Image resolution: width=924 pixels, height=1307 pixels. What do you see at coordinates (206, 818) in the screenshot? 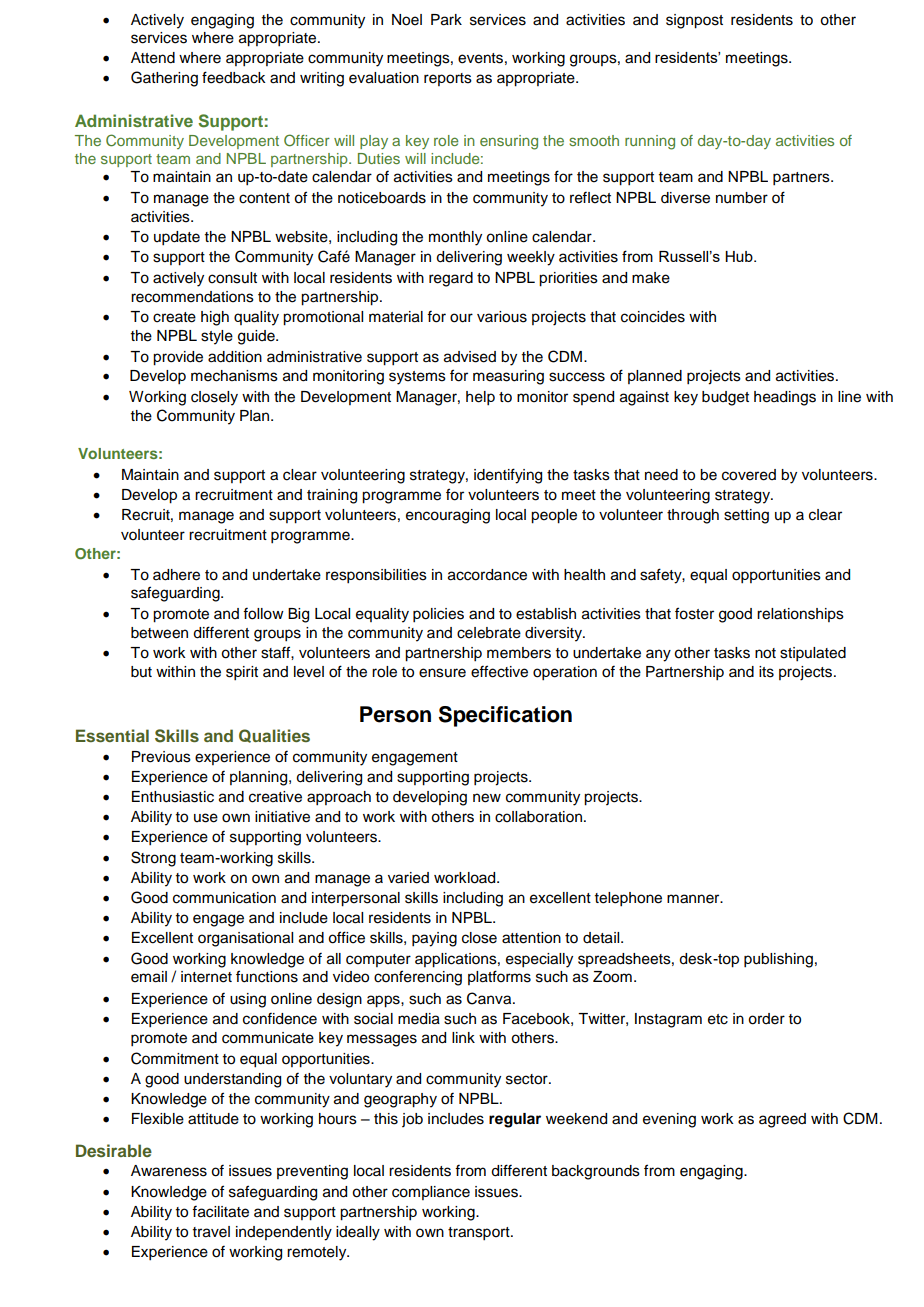
I see `use` at bounding box center [206, 818].
